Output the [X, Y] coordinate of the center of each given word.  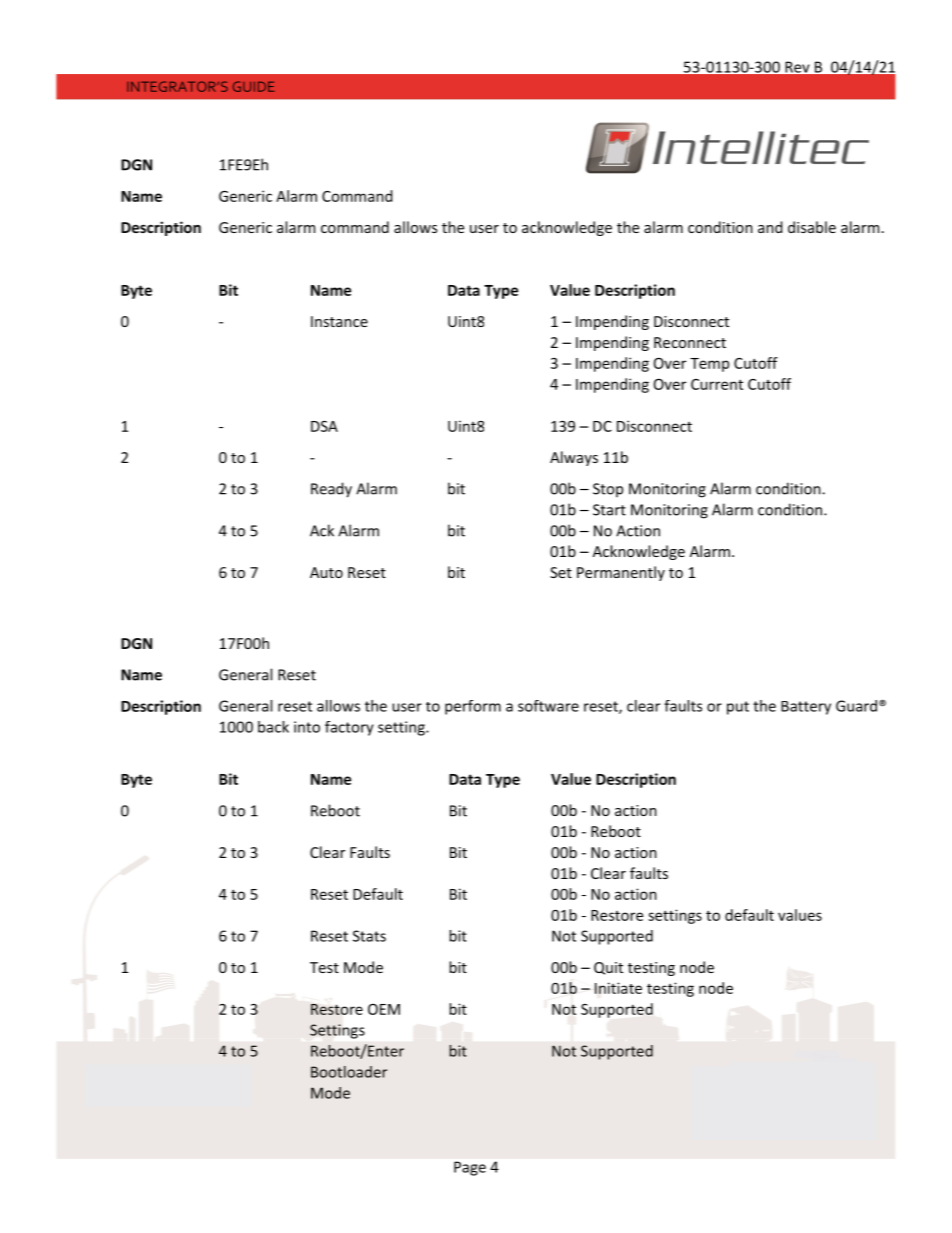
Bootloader [349, 1072]
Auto [326, 572]
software [548, 706]
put [738, 708]
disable [812, 227]
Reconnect [690, 342]
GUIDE [253, 86]
